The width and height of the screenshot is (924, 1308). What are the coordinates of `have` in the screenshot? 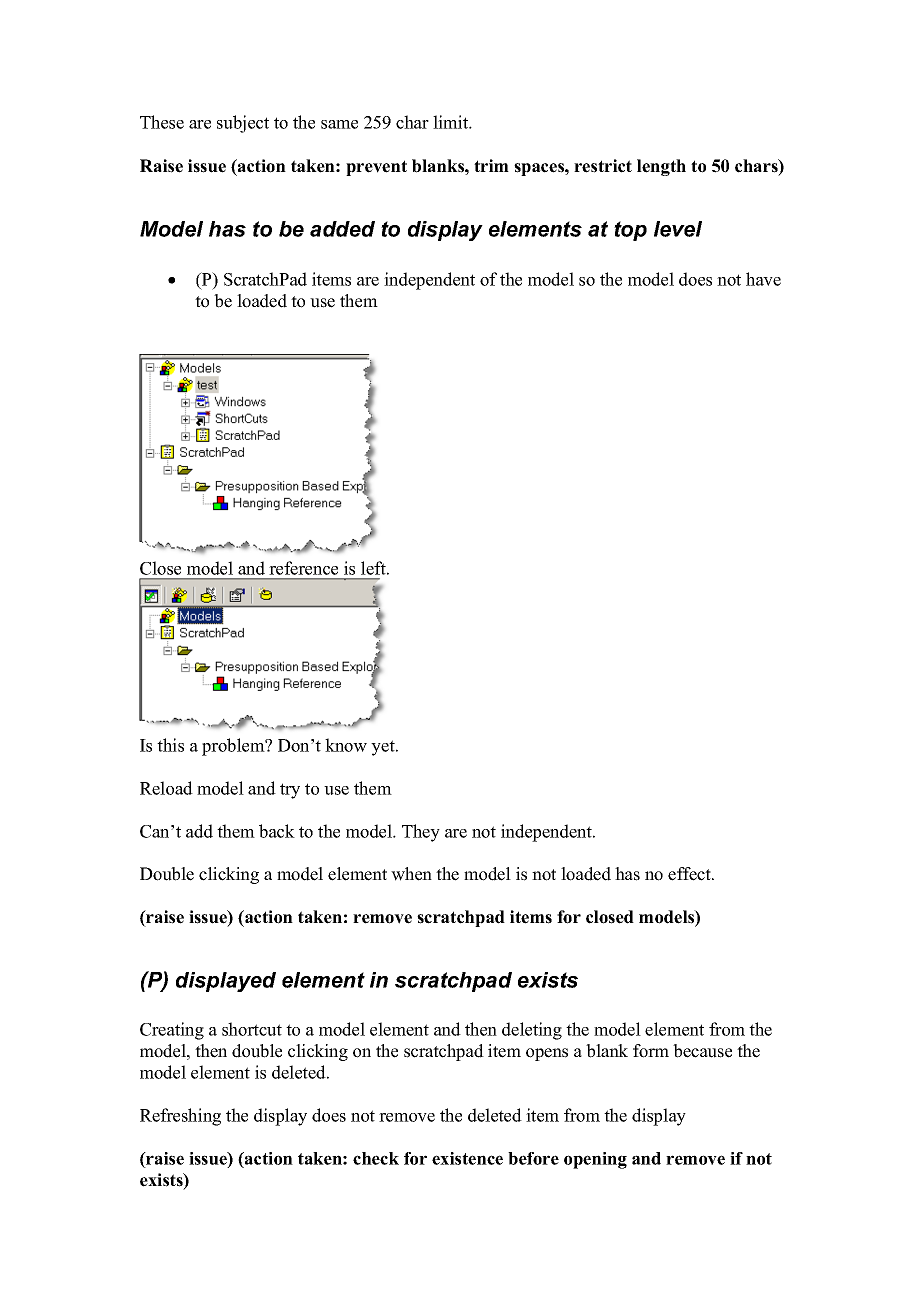 It's located at (763, 279).
